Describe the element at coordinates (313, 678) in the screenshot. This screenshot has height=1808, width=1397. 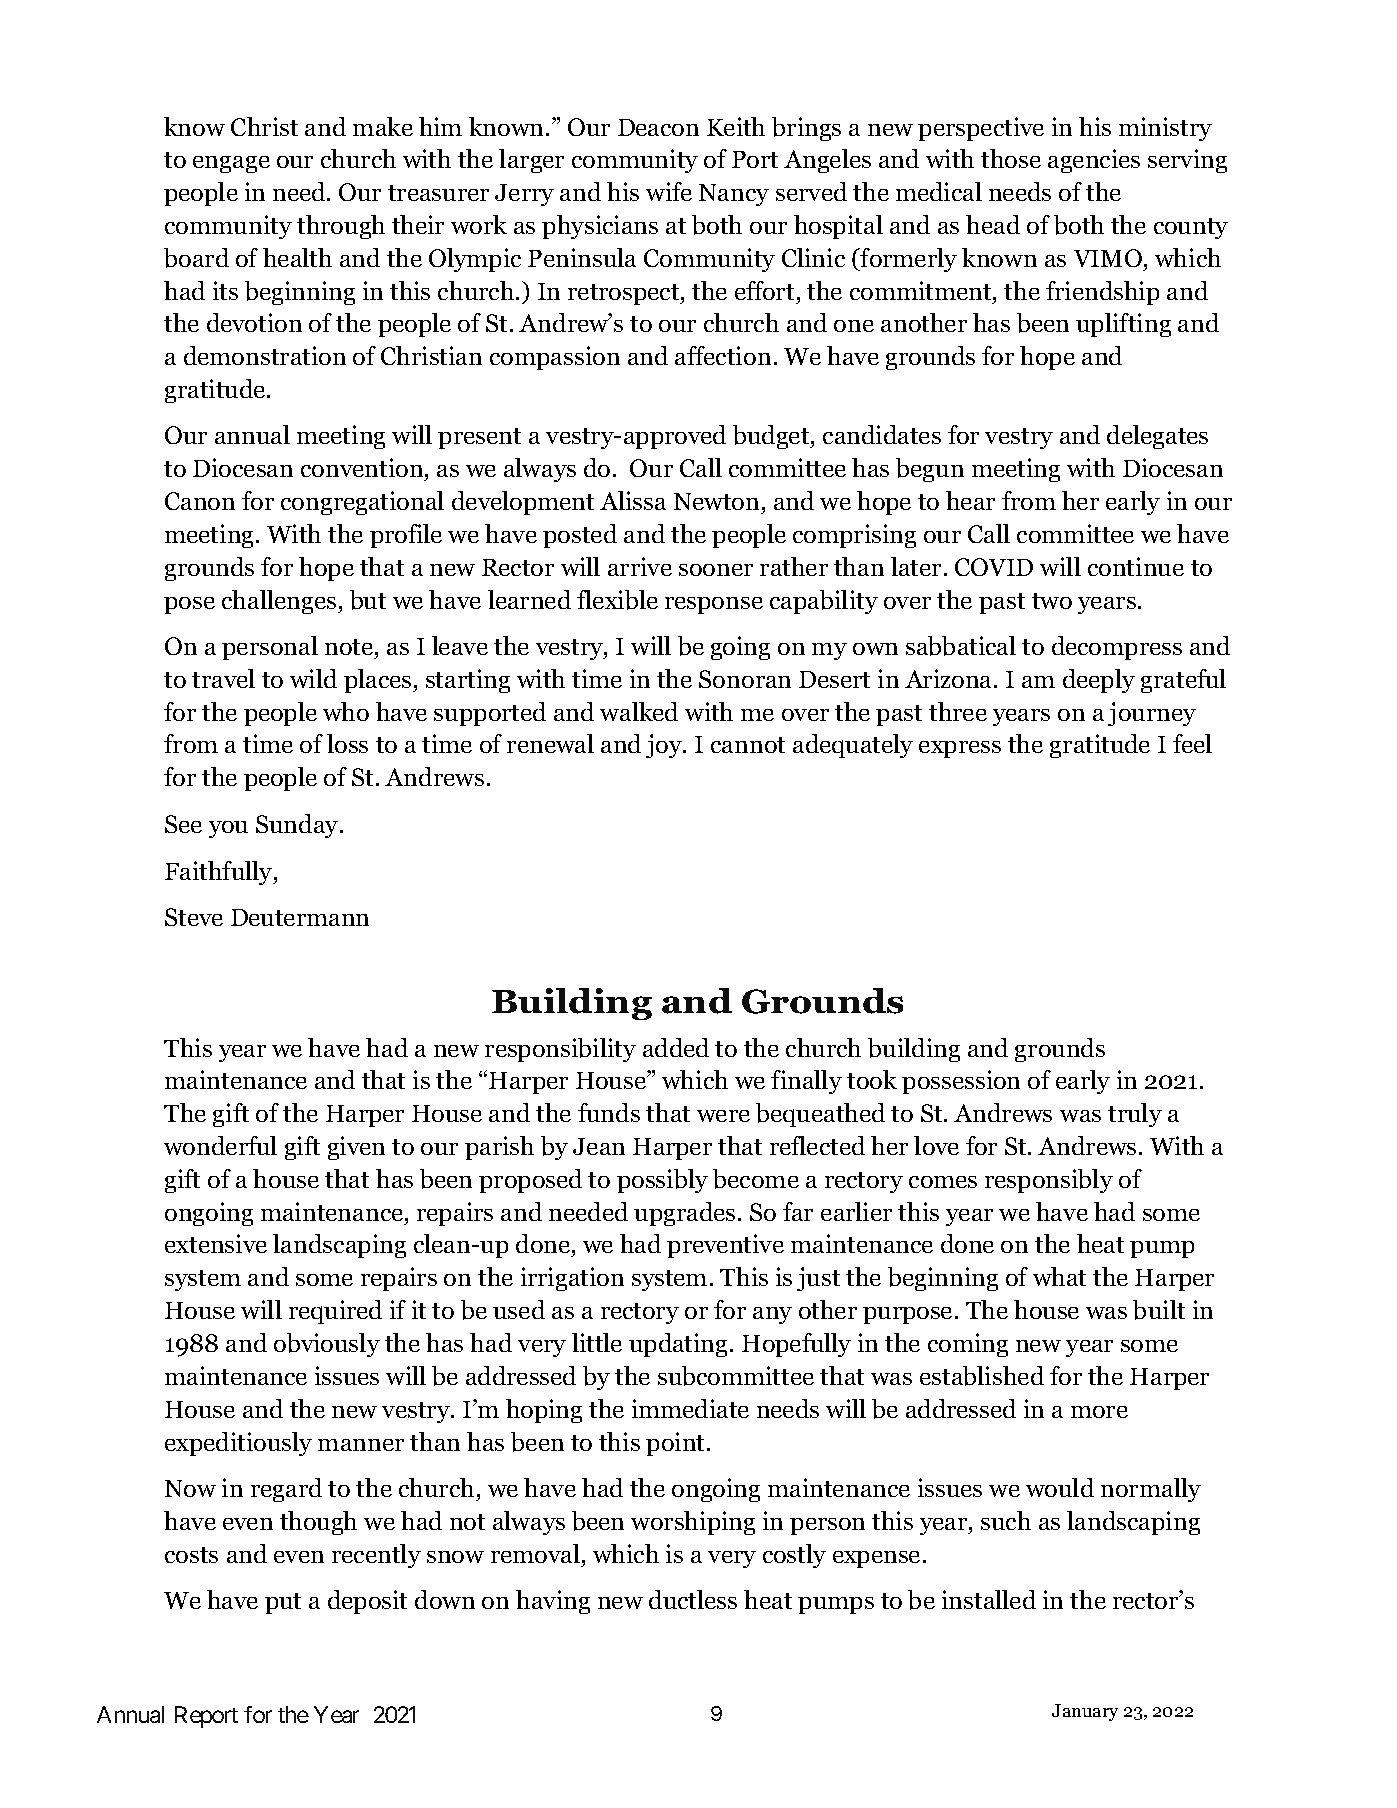
I see `wild` at that location.
